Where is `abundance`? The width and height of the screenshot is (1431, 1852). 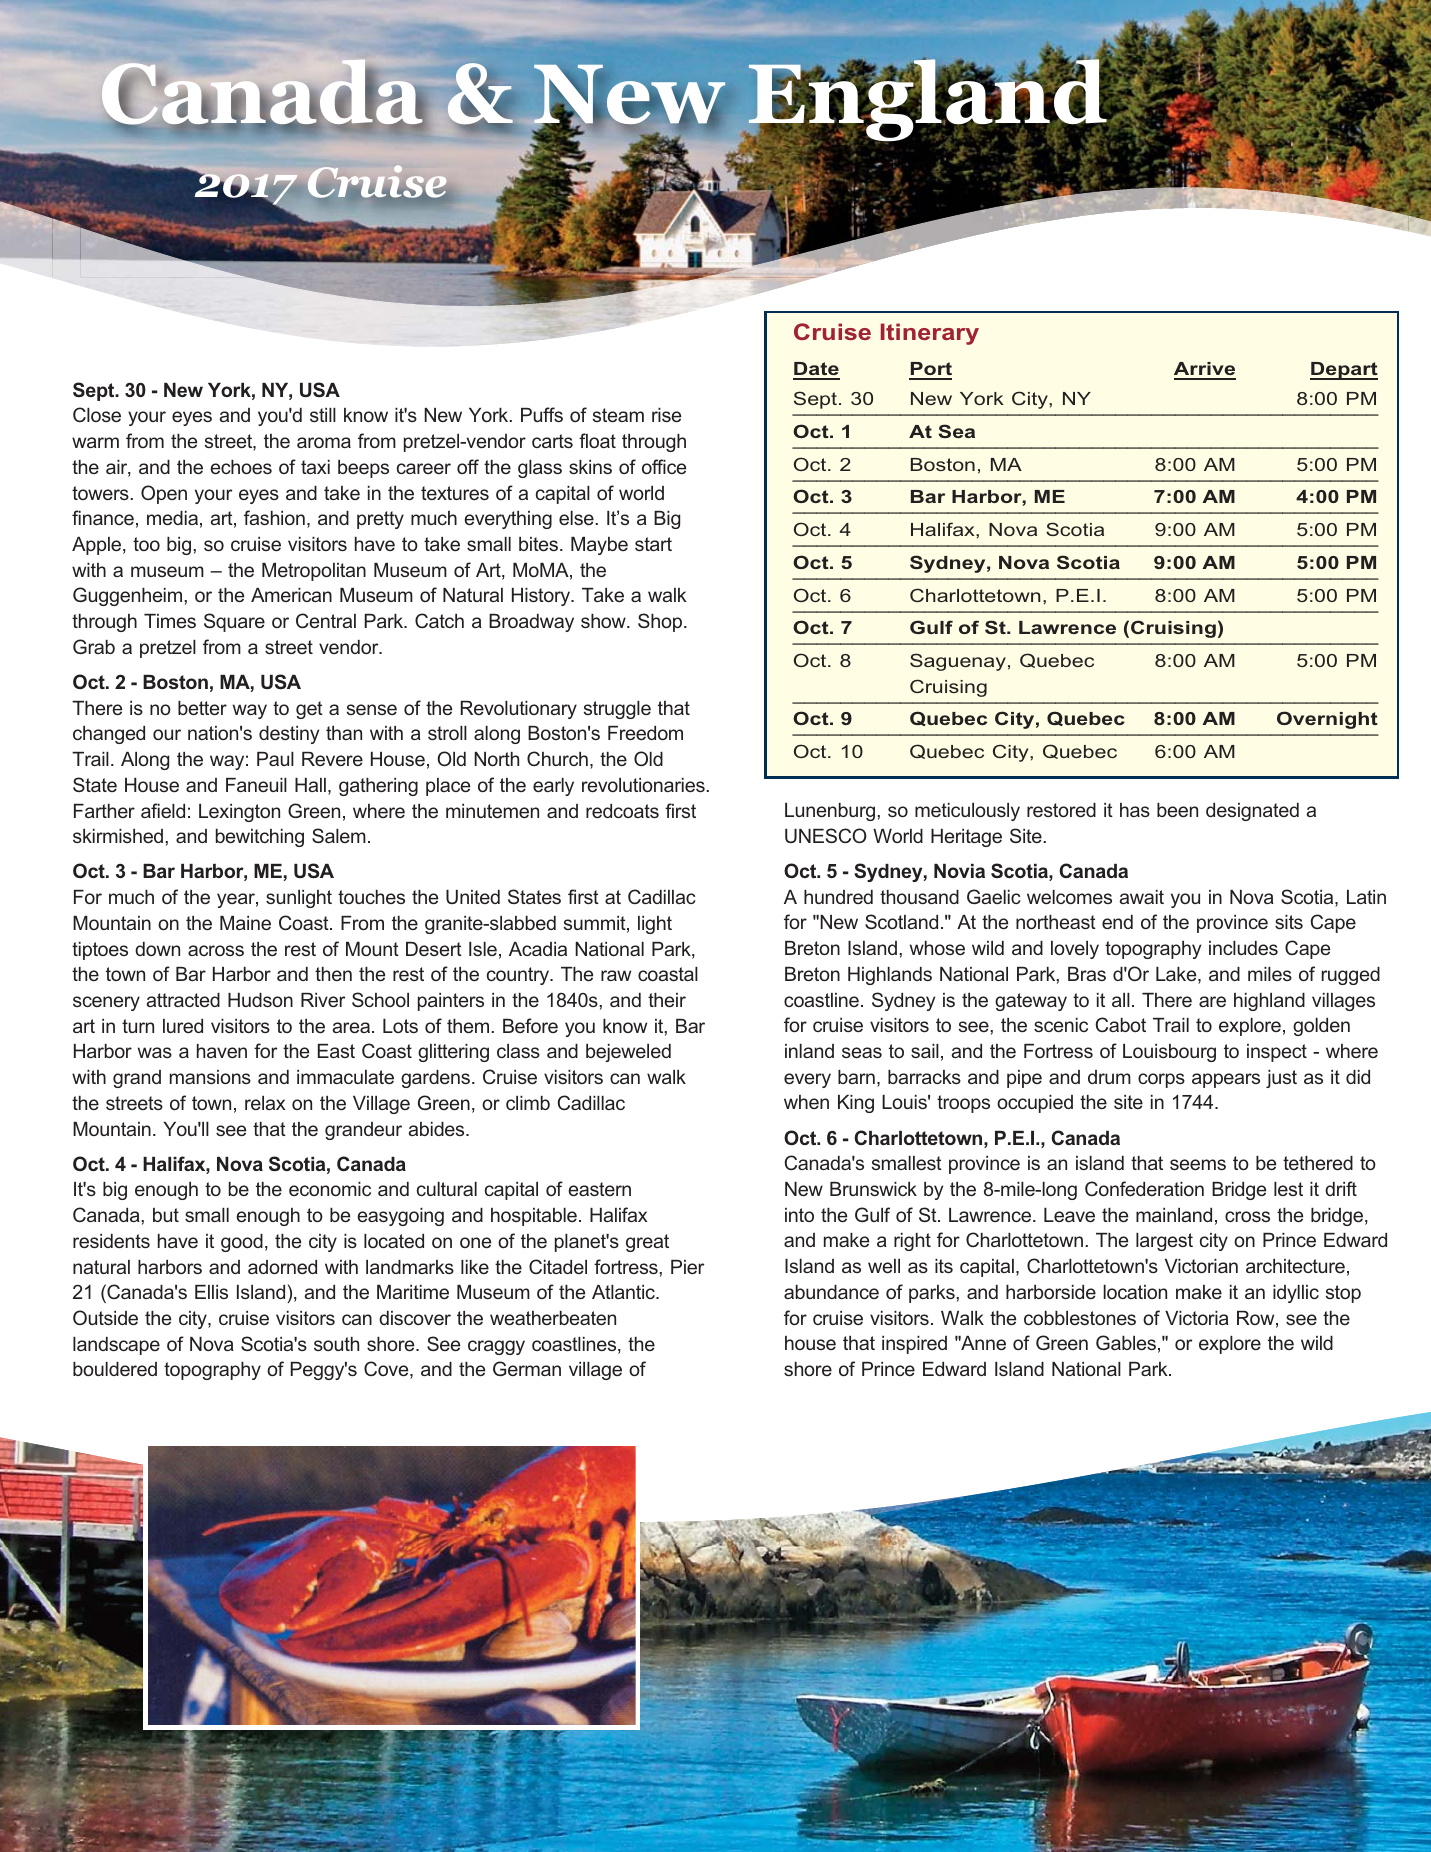
abundance is located at coordinates (831, 1292).
